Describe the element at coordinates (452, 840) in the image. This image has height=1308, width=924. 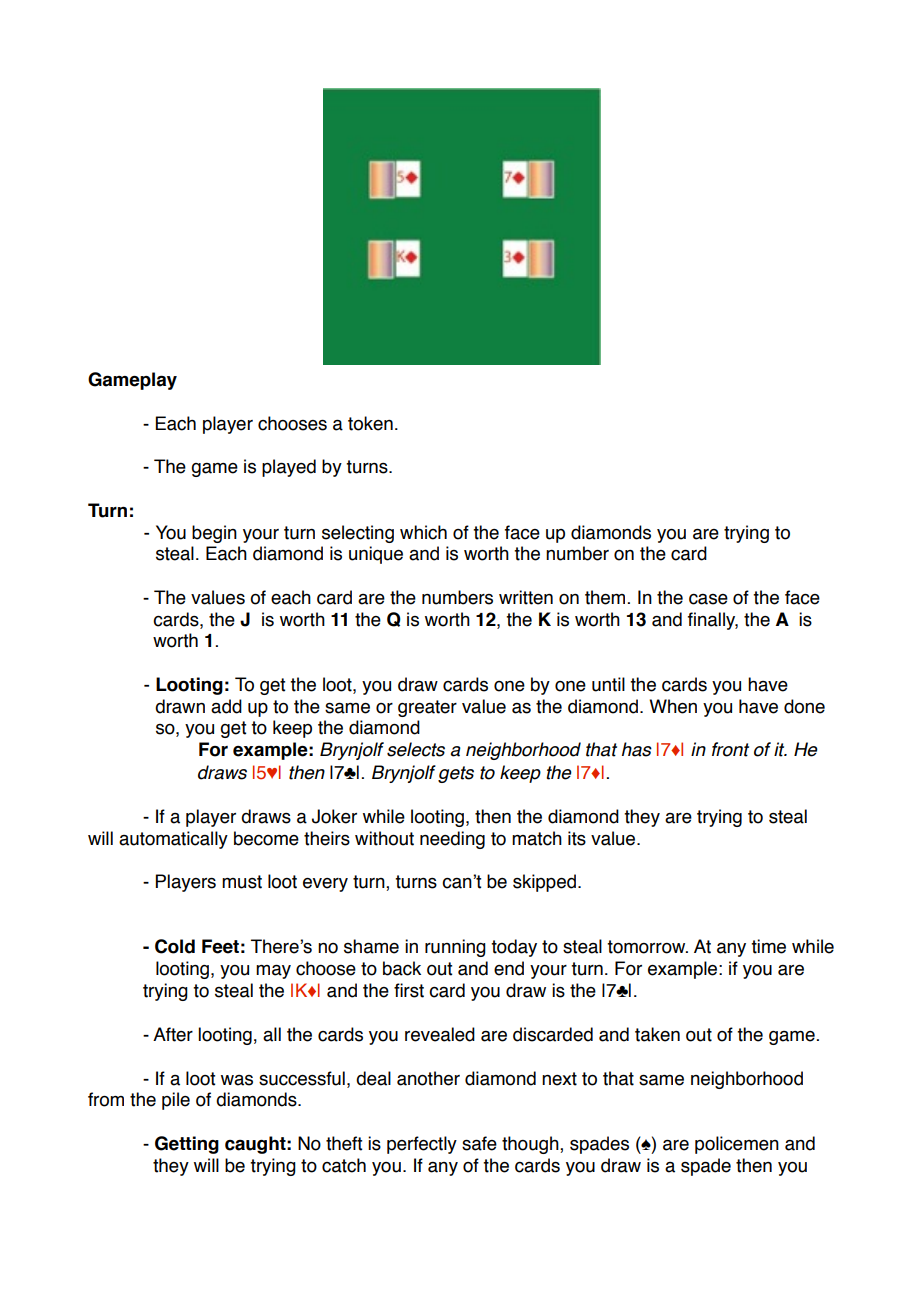
I see `needing` at that location.
